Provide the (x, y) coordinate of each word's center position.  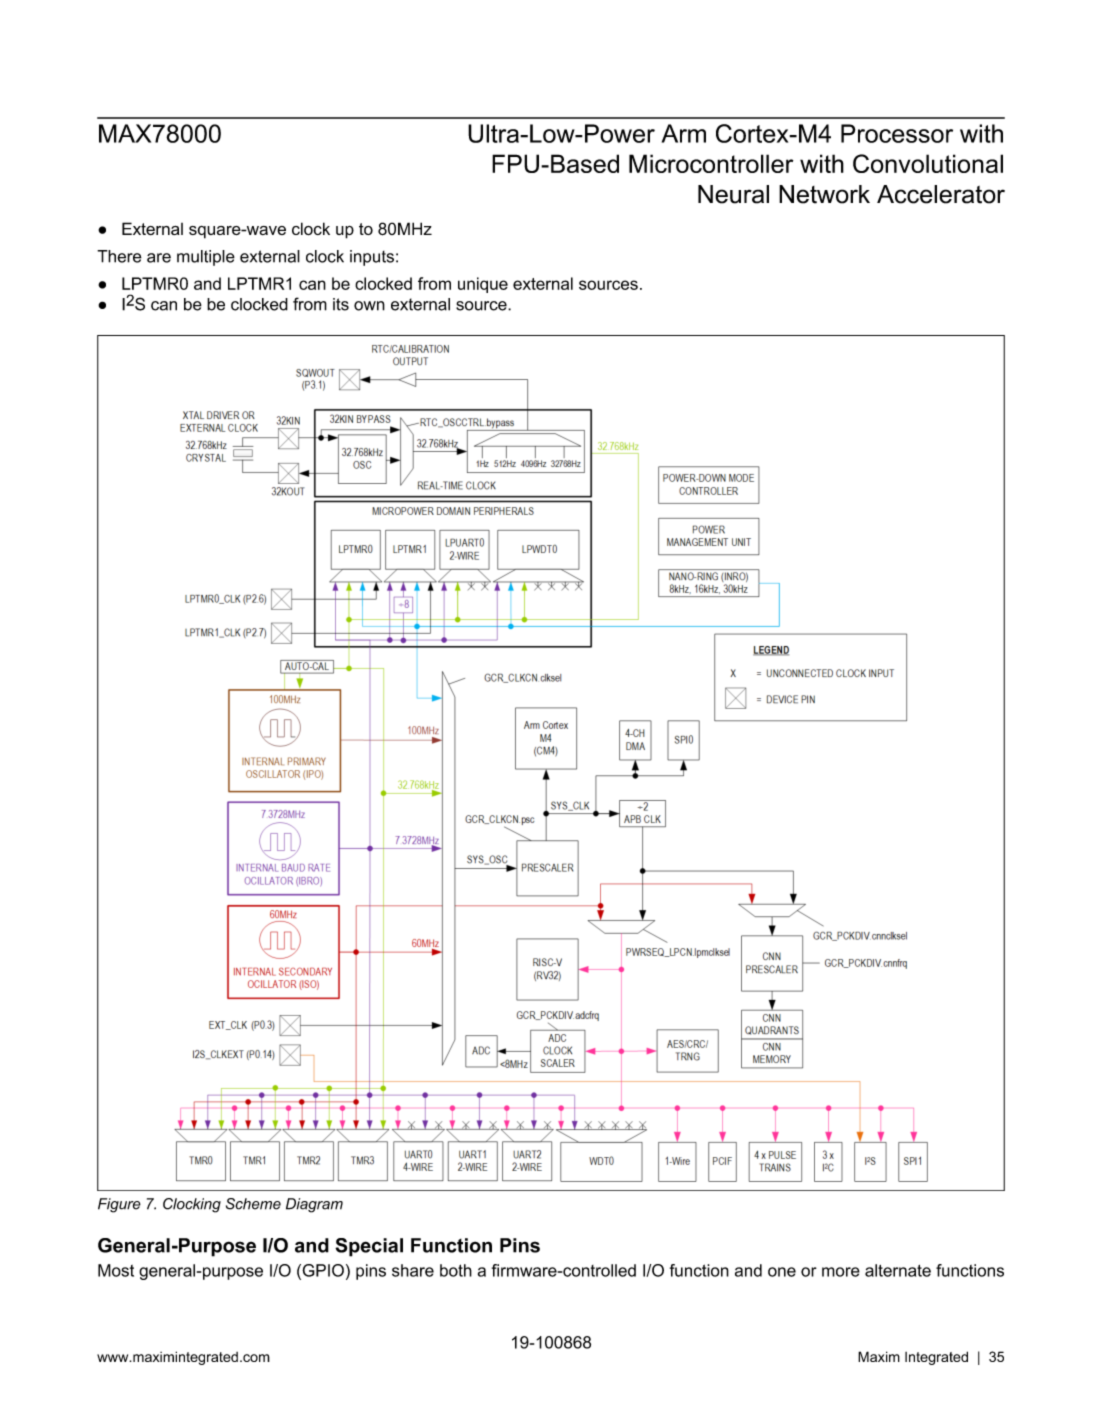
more (841, 1272)
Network (824, 194)
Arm (684, 133)
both (456, 1270)
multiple (206, 258)
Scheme (253, 1204)
